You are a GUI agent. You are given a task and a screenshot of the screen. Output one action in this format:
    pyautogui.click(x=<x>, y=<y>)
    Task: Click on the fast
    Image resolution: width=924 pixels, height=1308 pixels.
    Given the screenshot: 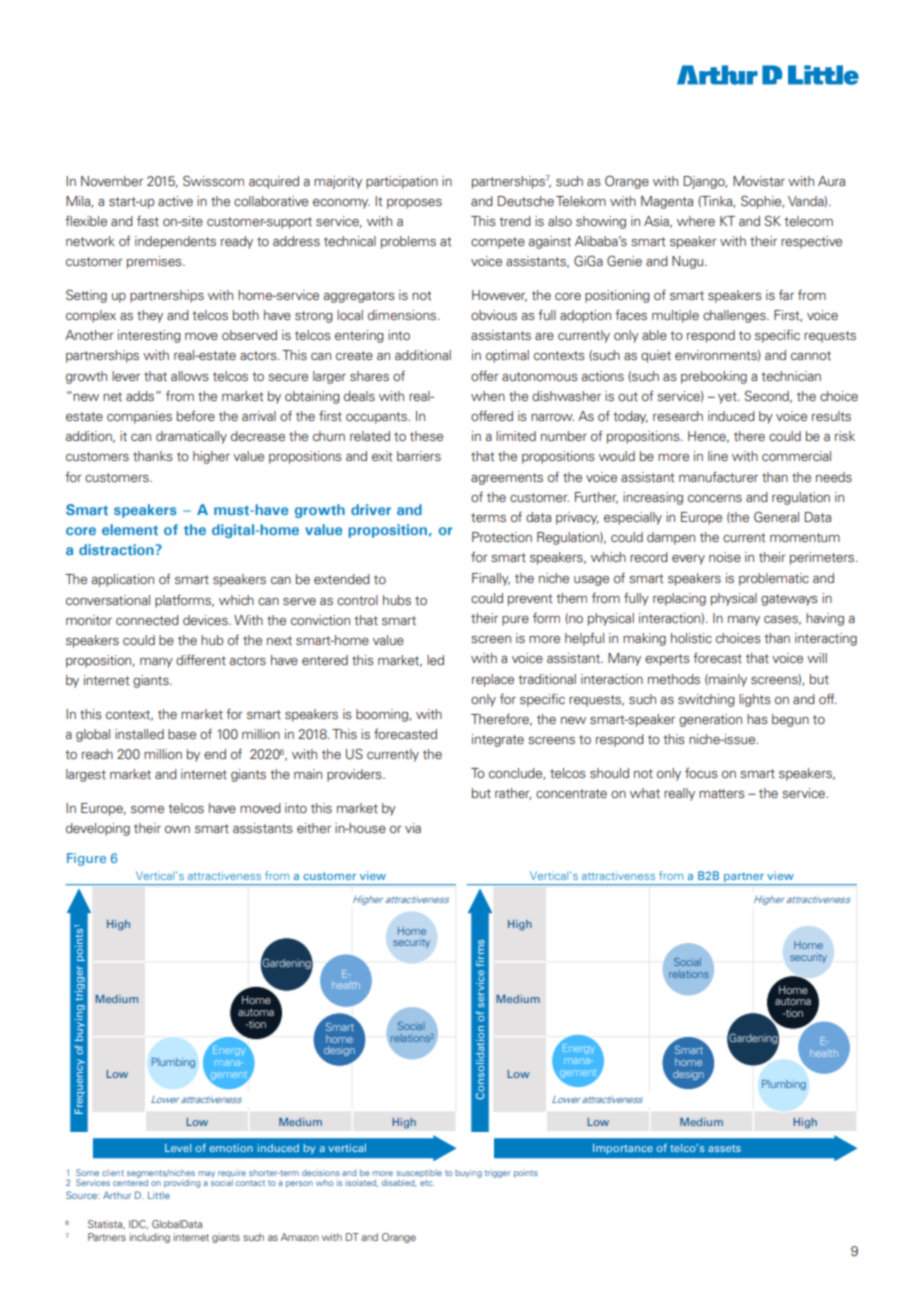 What is the action you would take?
    pyautogui.click(x=148, y=221)
